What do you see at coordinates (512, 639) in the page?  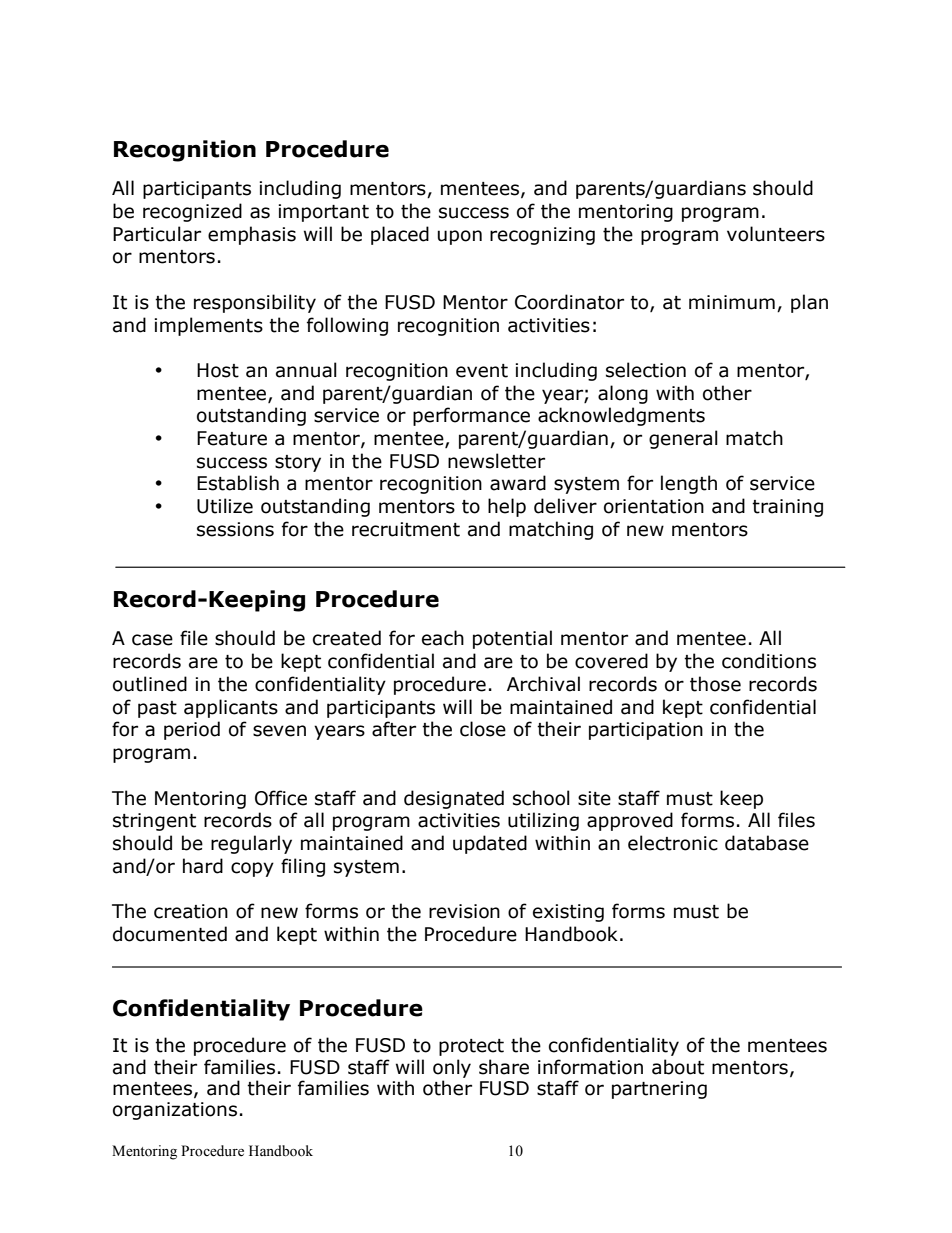 I see `potential` at bounding box center [512, 639].
